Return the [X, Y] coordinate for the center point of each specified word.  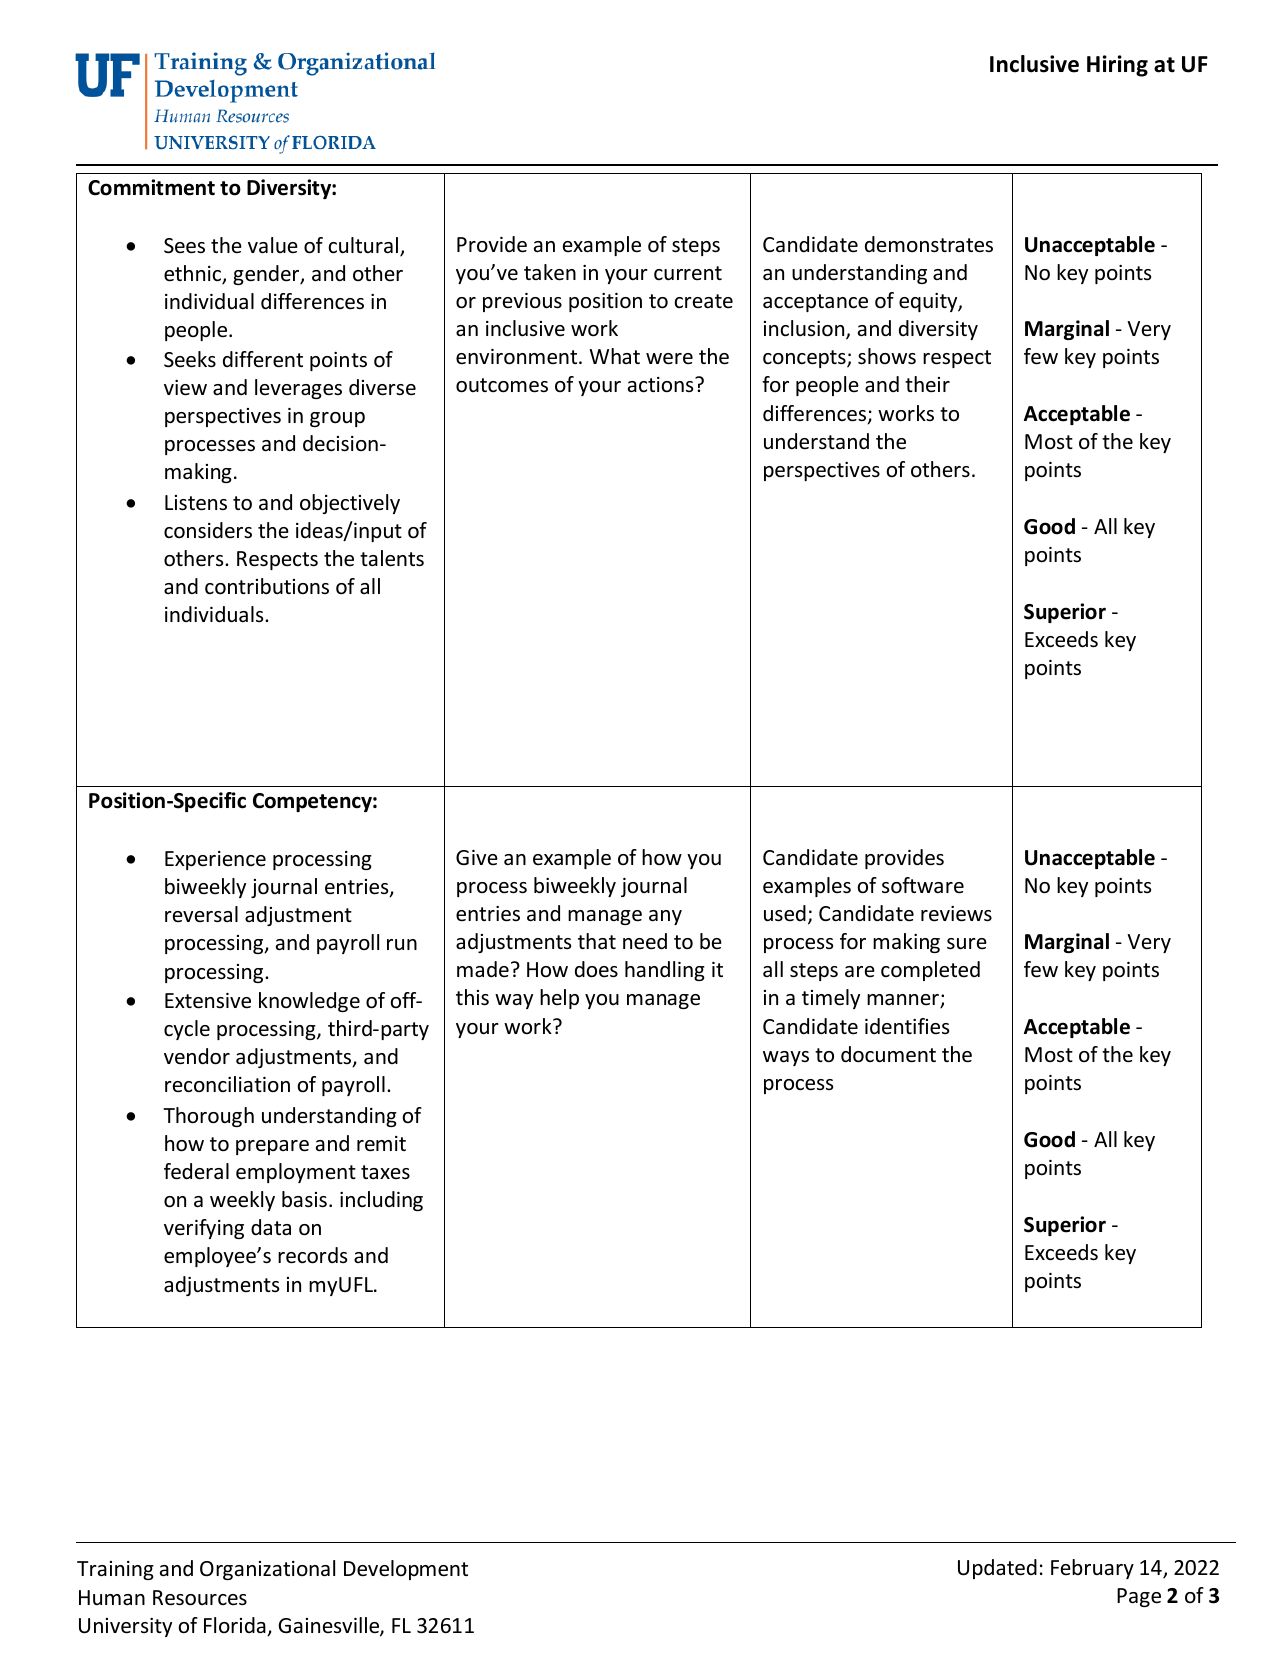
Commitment [151, 187]
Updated [997, 1569]
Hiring [1117, 66]
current [688, 273]
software [923, 885]
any [665, 917]
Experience [215, 860]
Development [406, 1570]
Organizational [267, 1570]
